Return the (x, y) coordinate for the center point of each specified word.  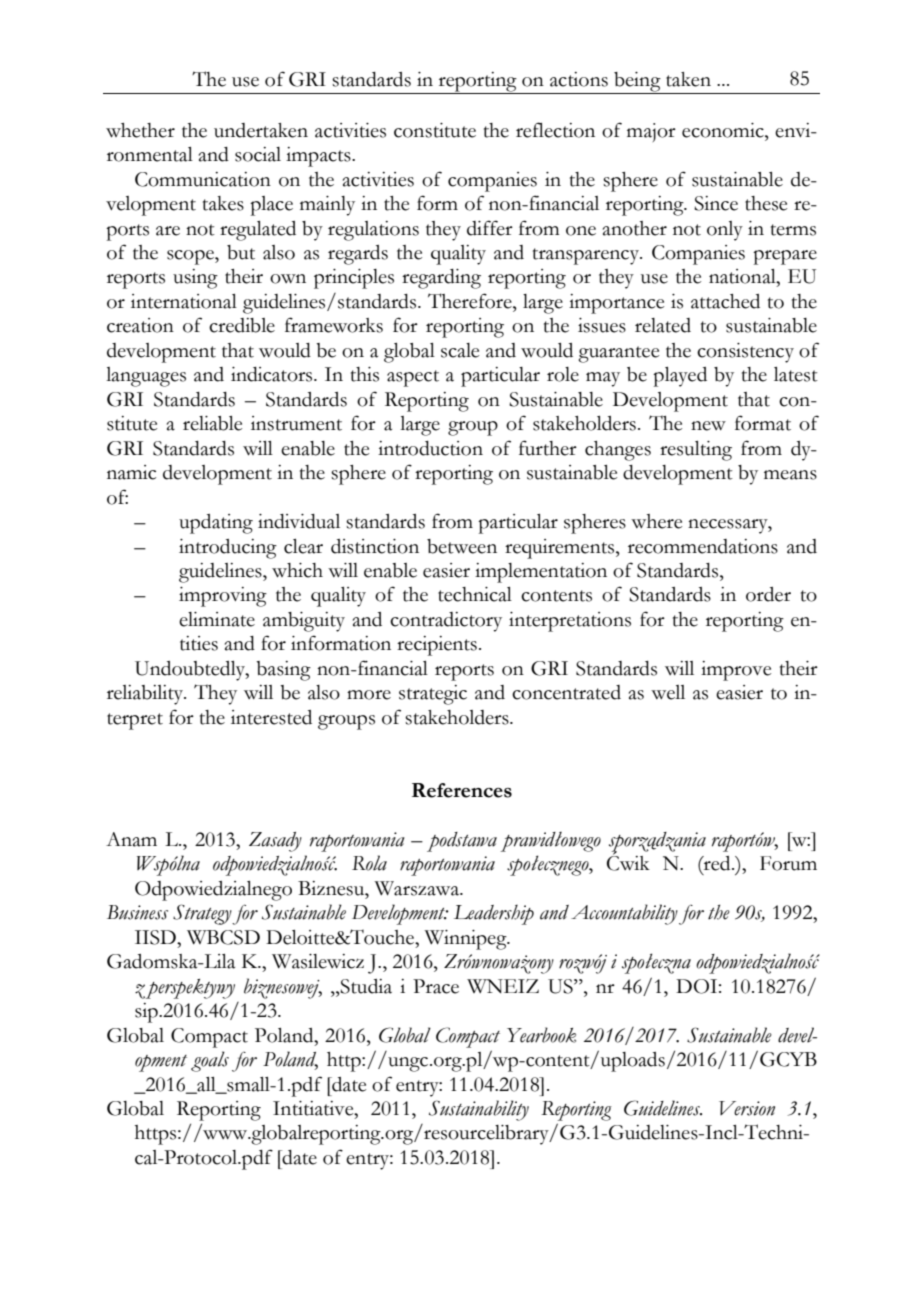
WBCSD (223, 937)
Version (747, 1108)
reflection (555, 130)
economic (724, 130)
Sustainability (479, 1110)
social (258, 154)
